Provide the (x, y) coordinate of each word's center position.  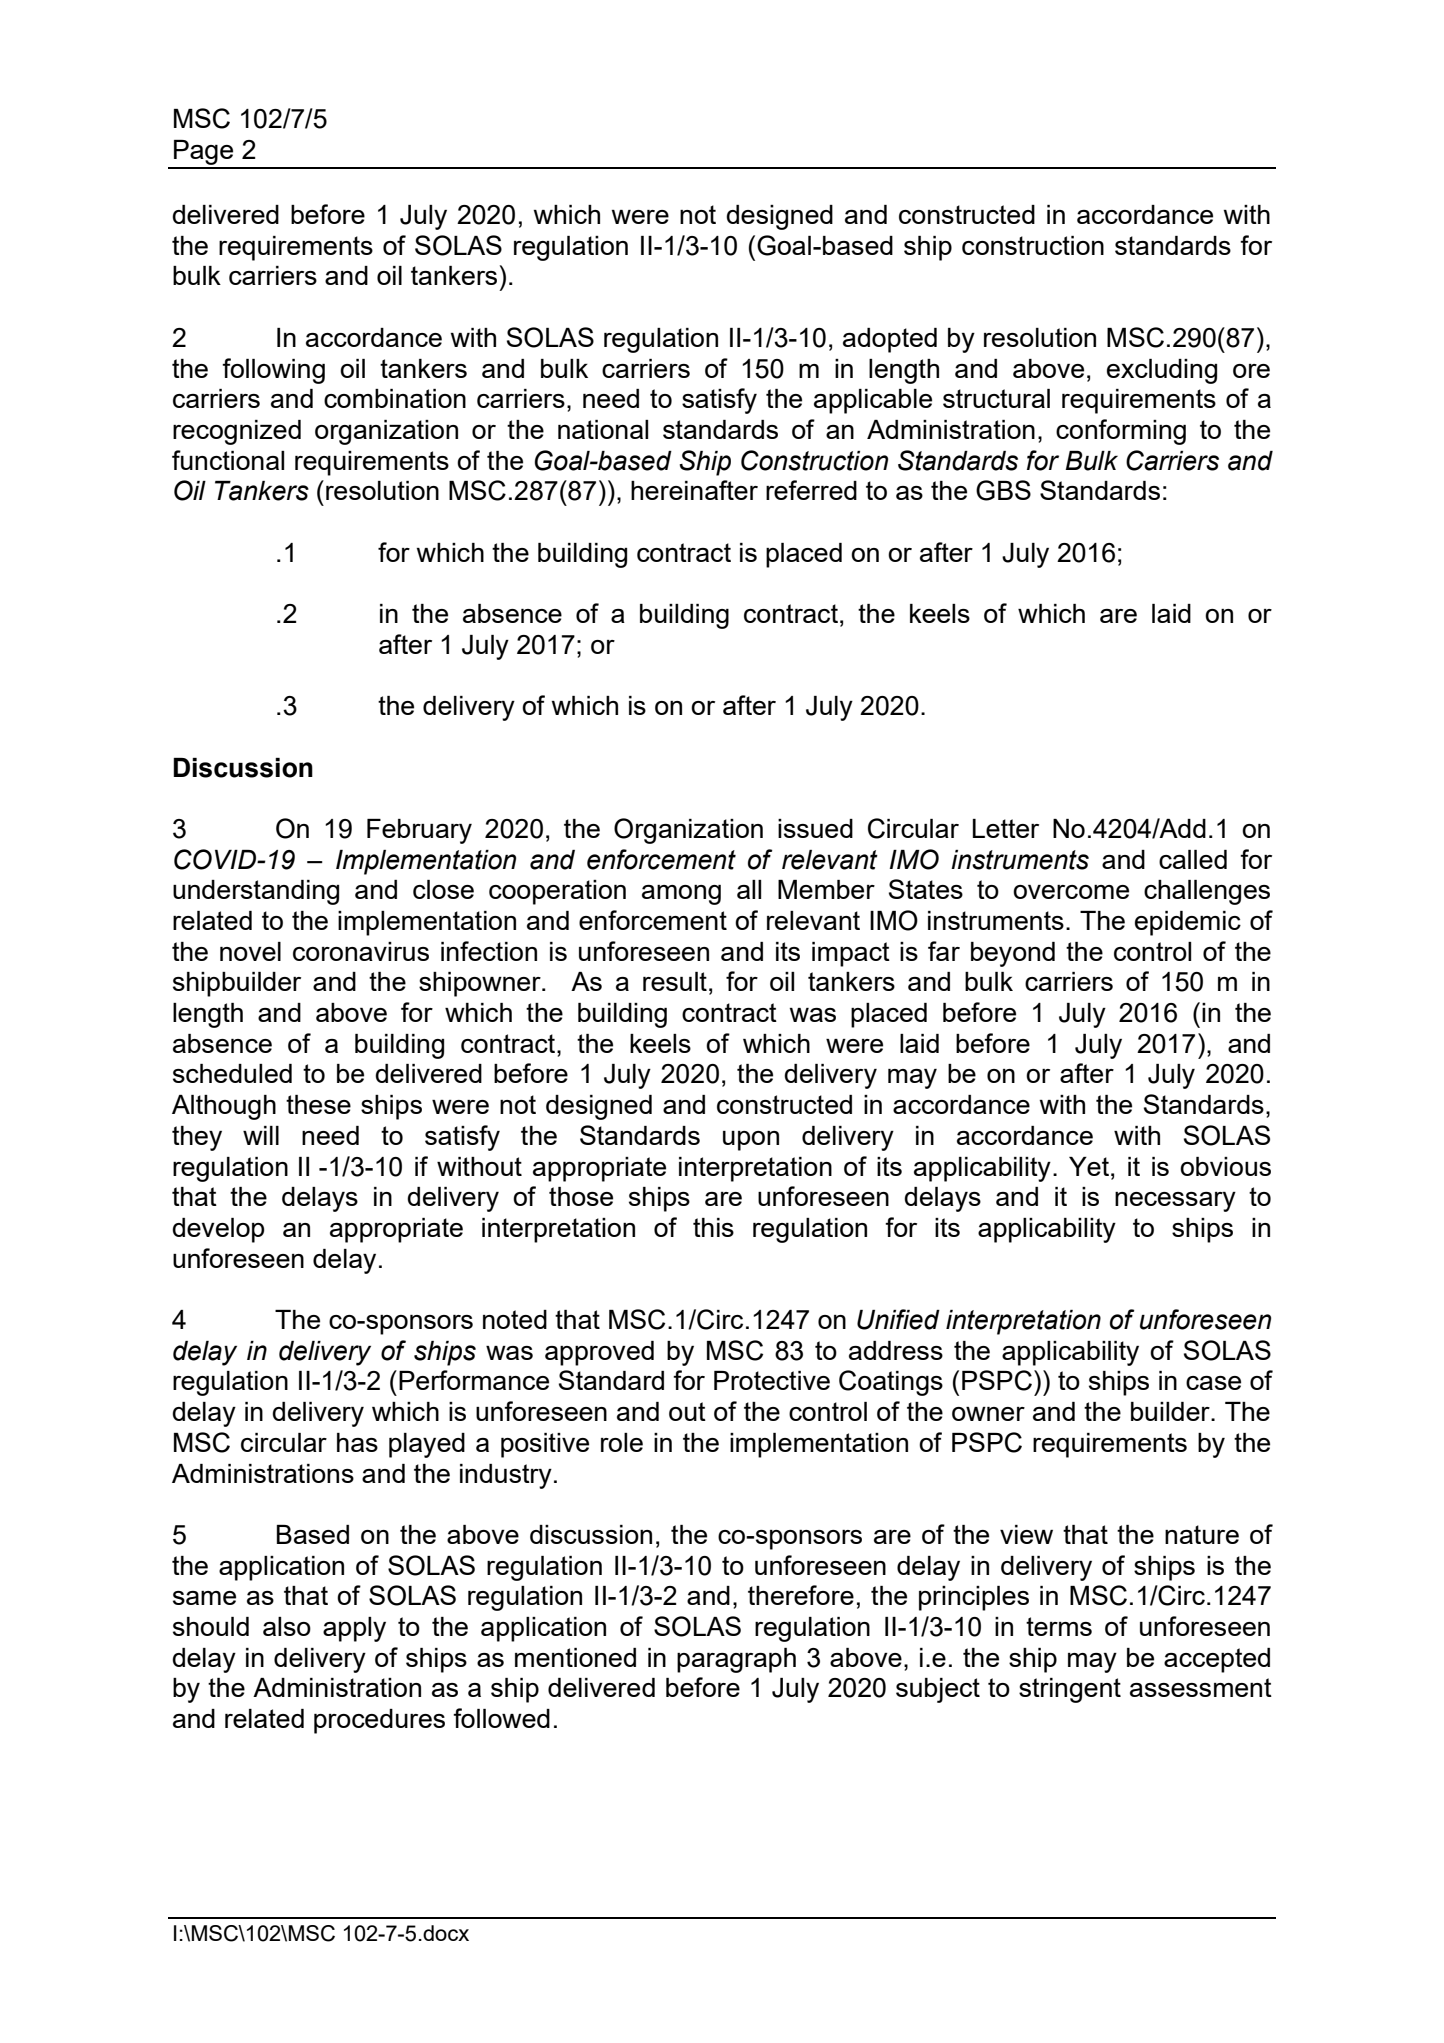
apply (354, 1629)
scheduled (232, 1073)
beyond (1013, 954)
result (675, 981)
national (603, 429)
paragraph (736, 1660)
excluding (1162, 371)
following (273, 371)
